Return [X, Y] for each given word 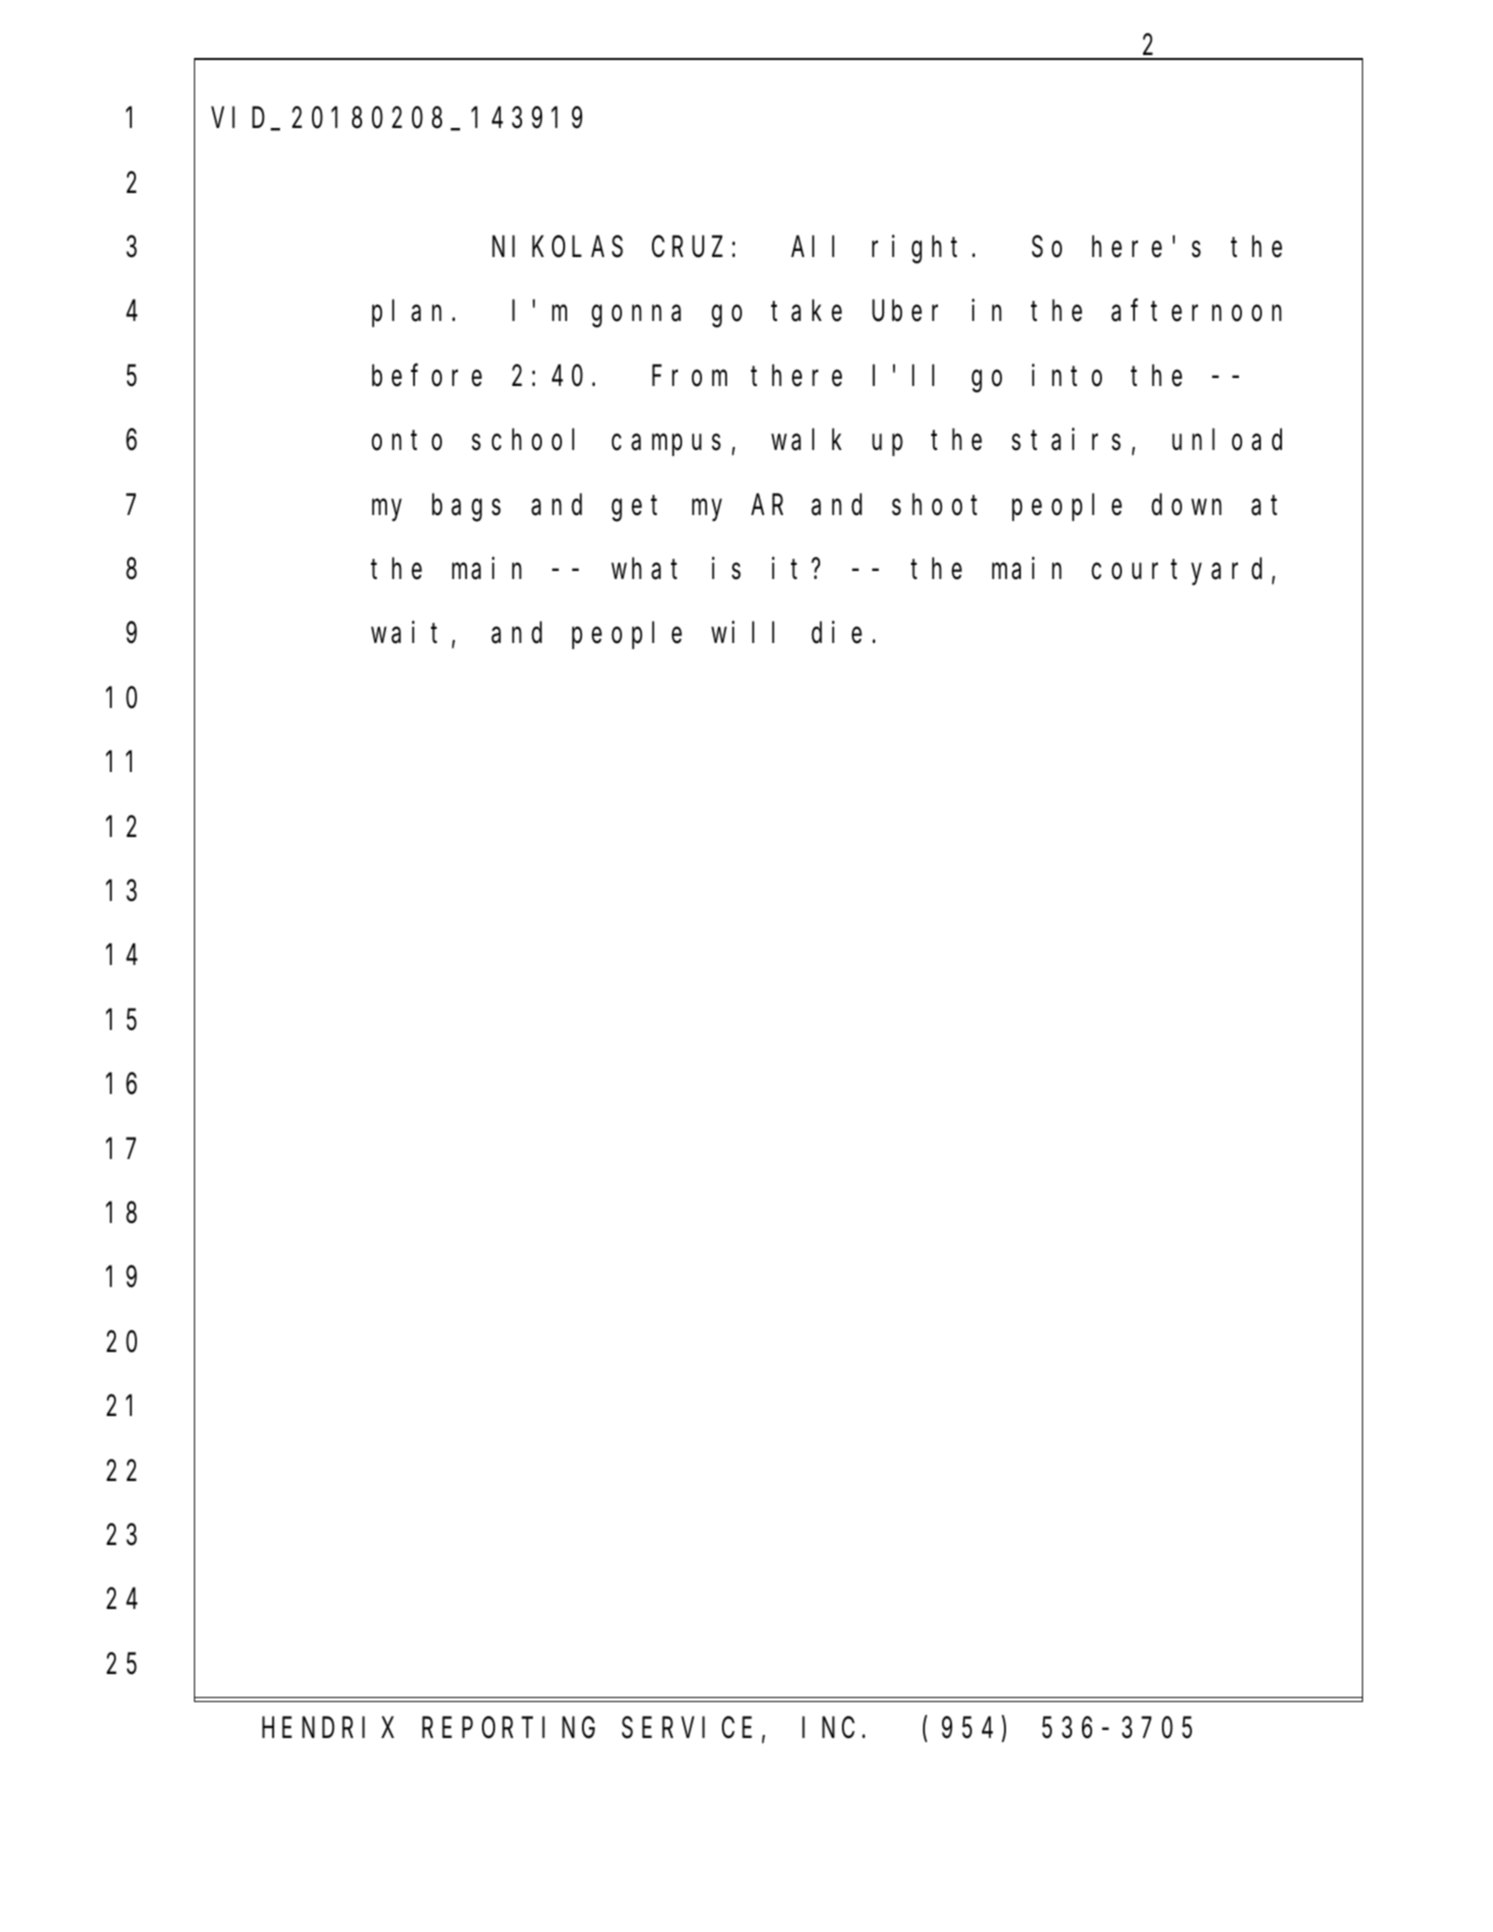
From [689, 377]
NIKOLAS [557, 248]
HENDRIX [328, 1729]
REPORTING [508, 1729]
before [427, 376]
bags [466, 508]
